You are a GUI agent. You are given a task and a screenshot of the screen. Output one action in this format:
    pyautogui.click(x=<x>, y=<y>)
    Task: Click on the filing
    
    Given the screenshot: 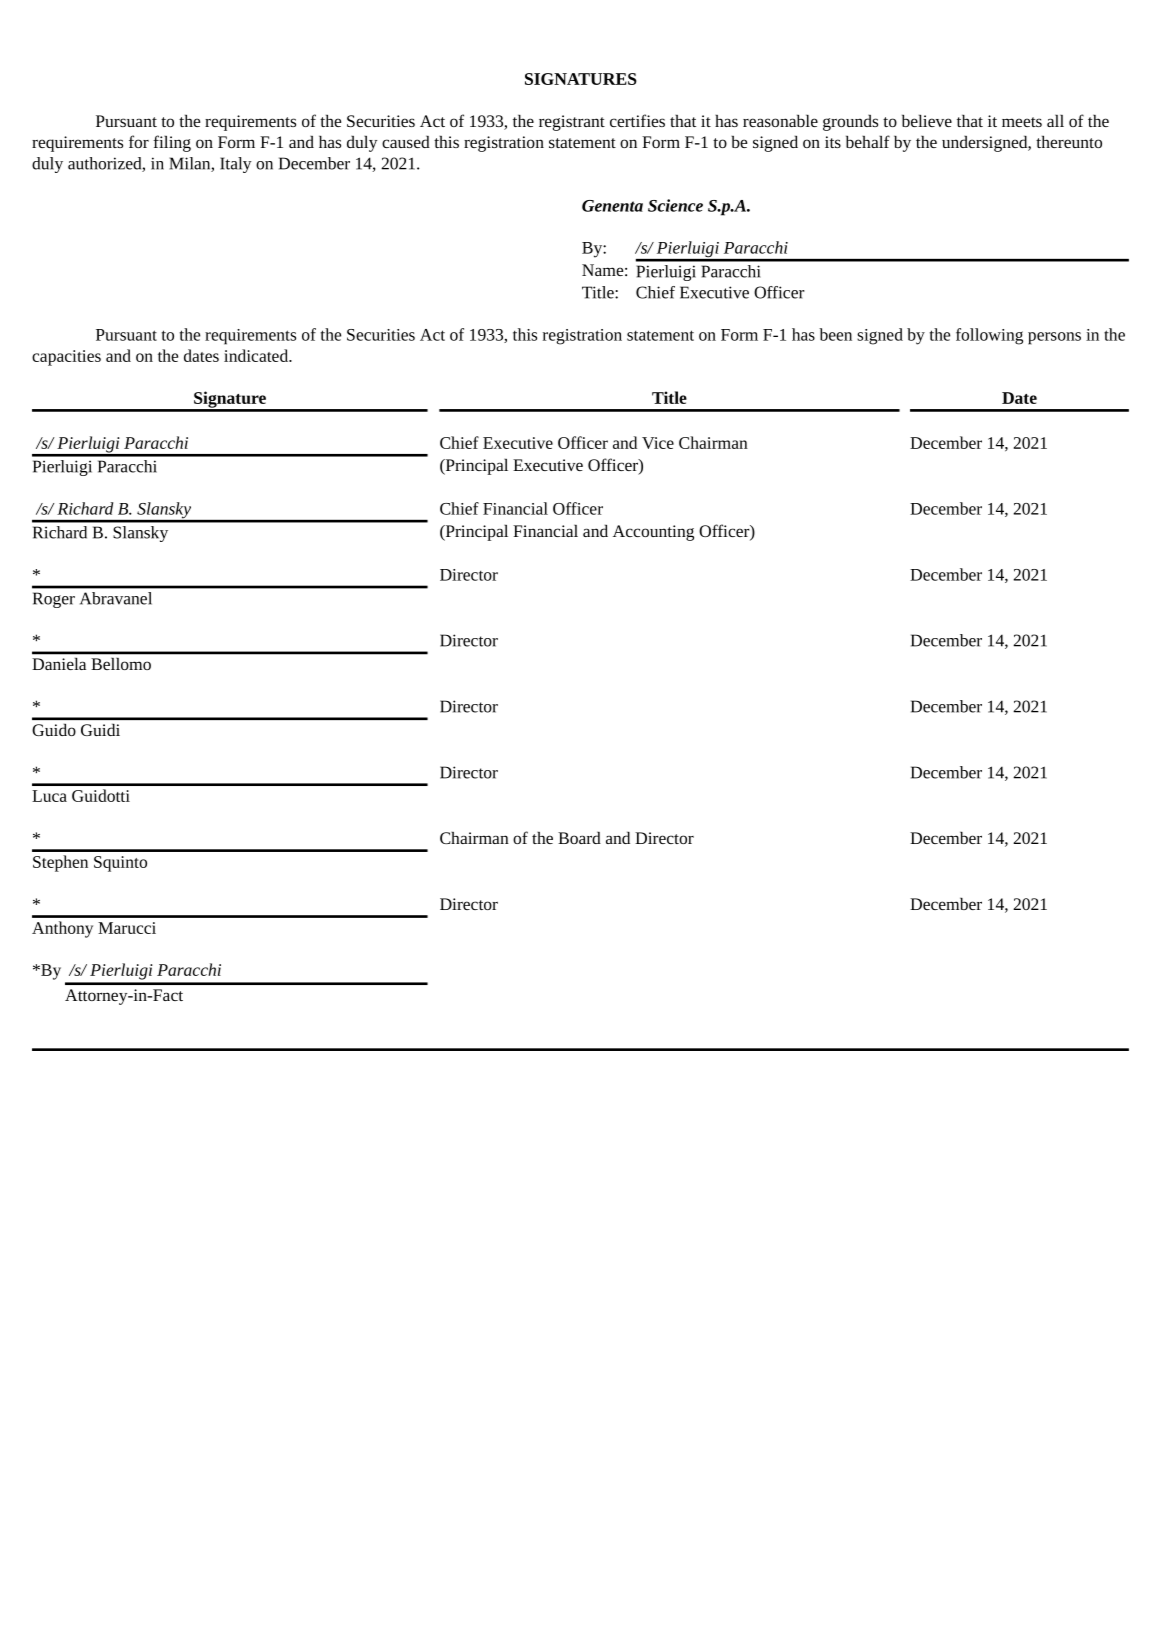 What is the action you would take?
    pyautogui.click(x=172, y=143)
